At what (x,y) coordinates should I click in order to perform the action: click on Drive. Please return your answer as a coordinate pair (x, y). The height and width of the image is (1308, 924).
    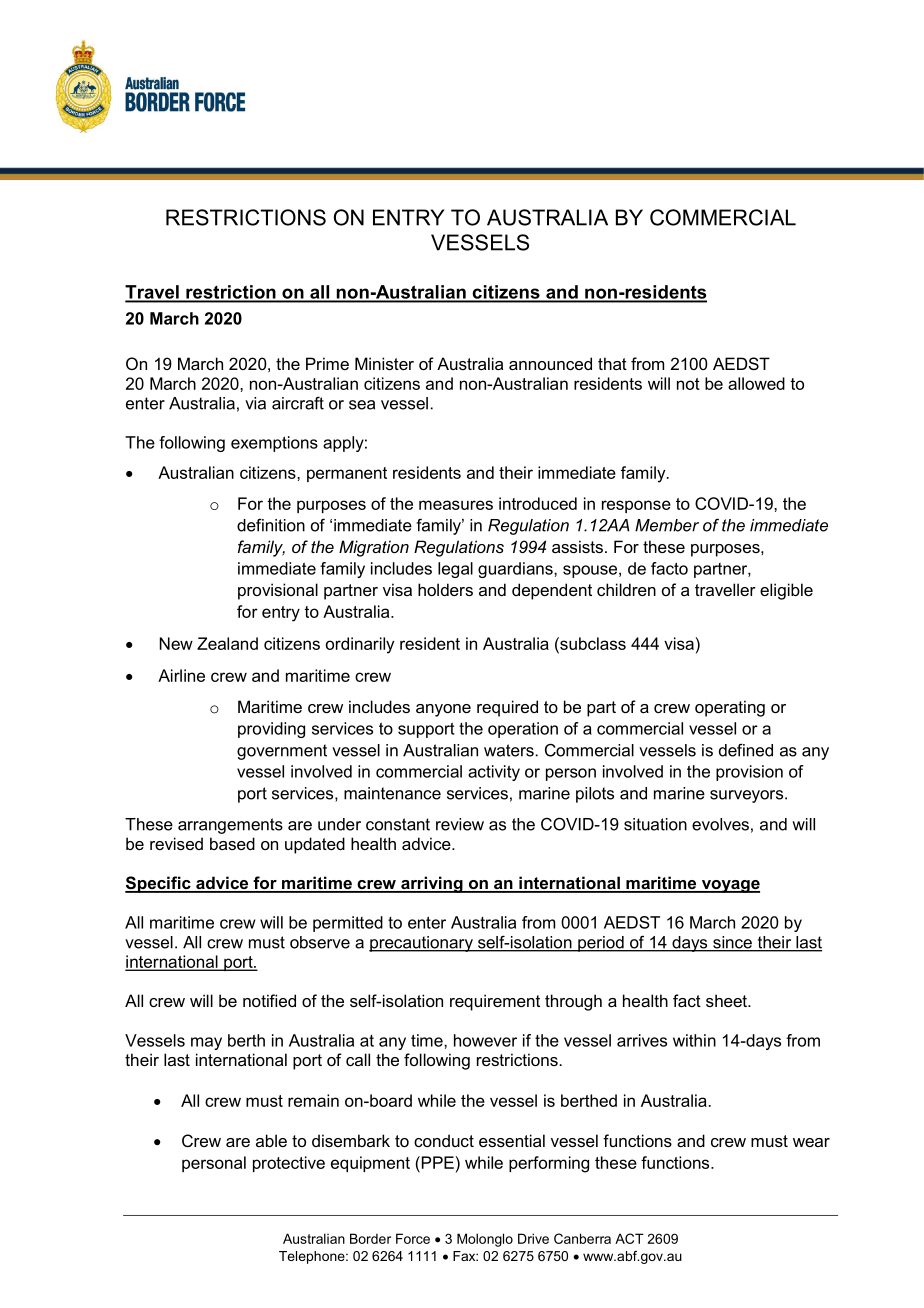
    Looking at the image, I should click on (533, 1238).
